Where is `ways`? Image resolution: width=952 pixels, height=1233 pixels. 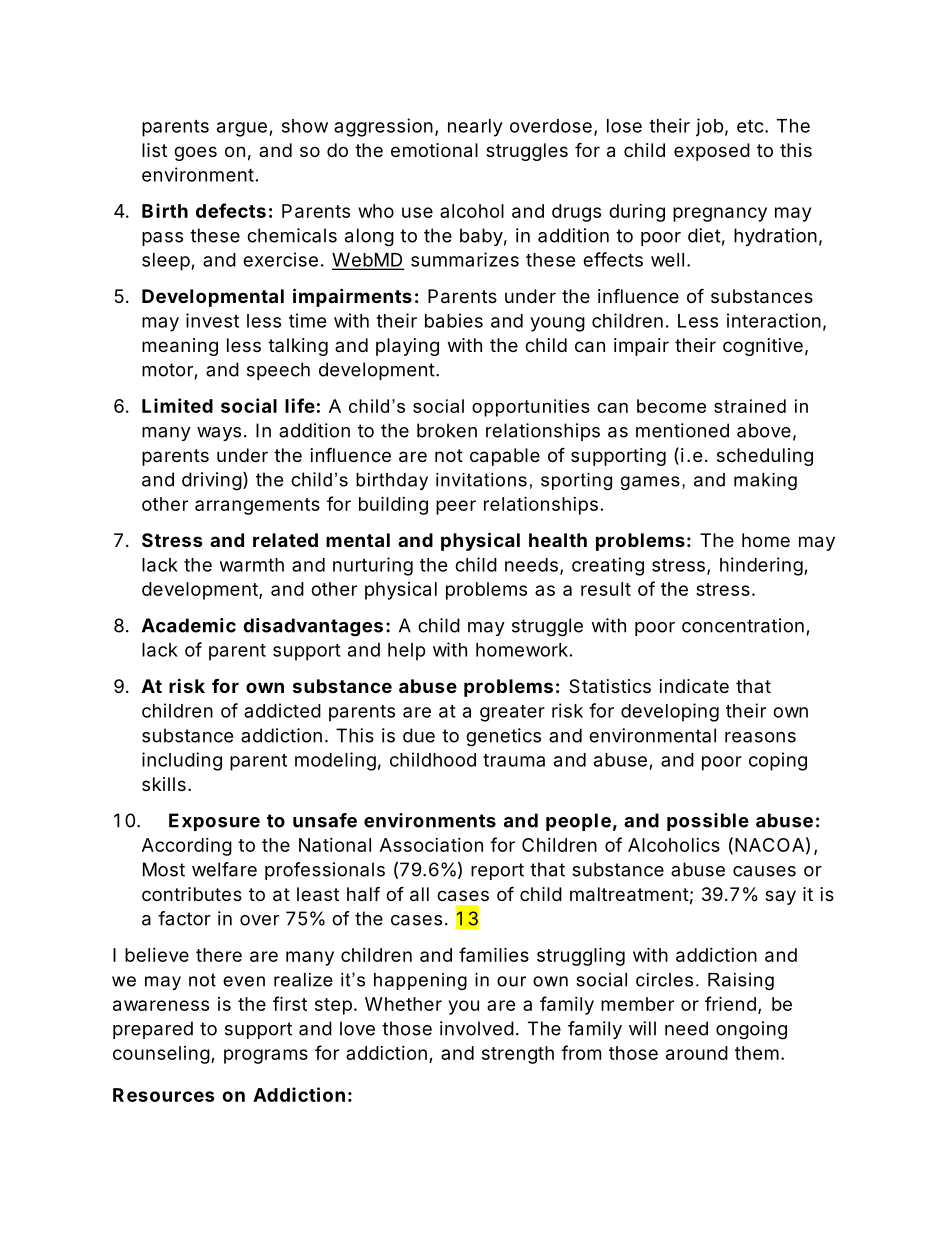 ways is located at coordinates (219, 434).
